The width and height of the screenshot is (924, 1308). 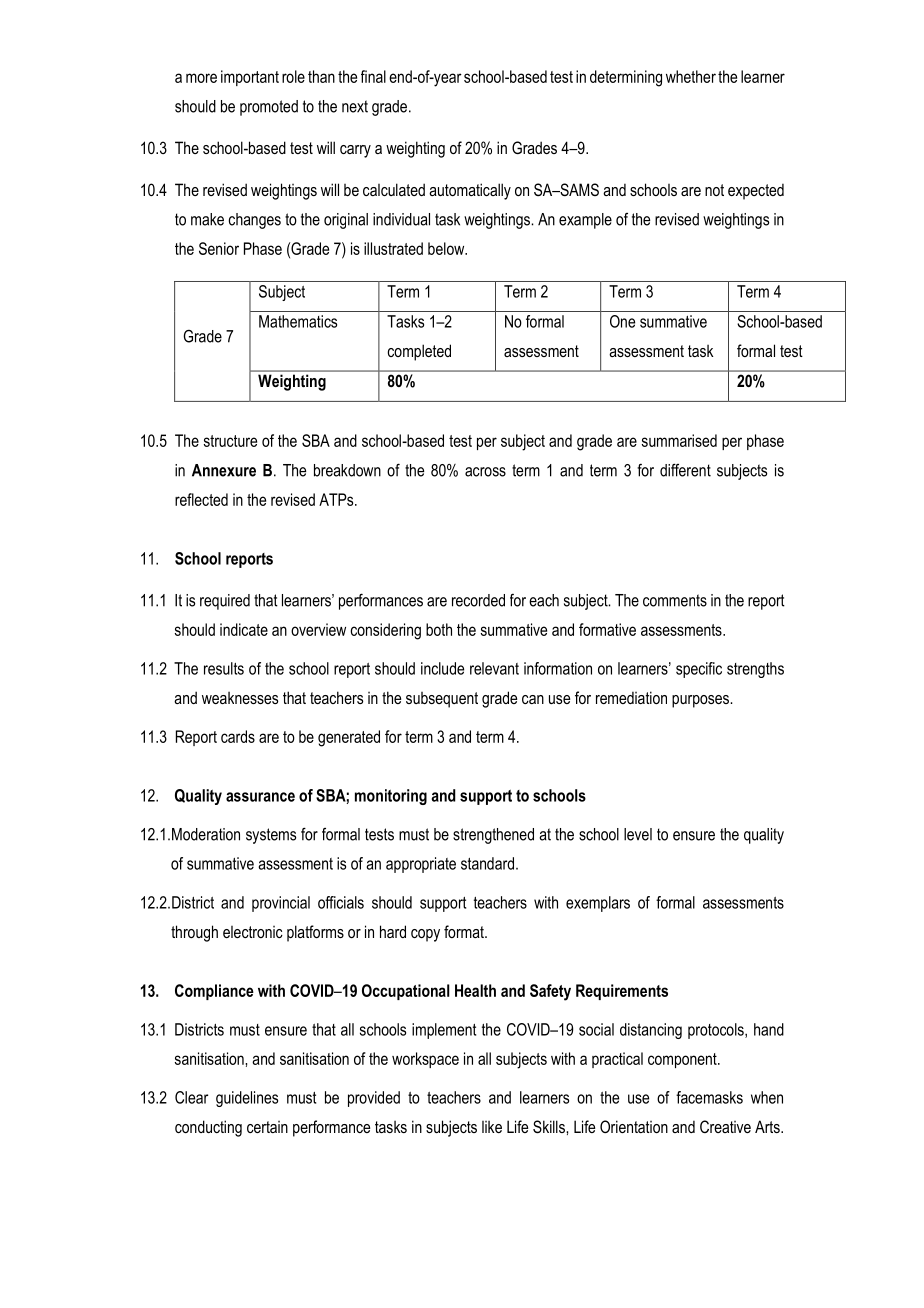 I want to click on purposes, so click(x=701, y=701).
